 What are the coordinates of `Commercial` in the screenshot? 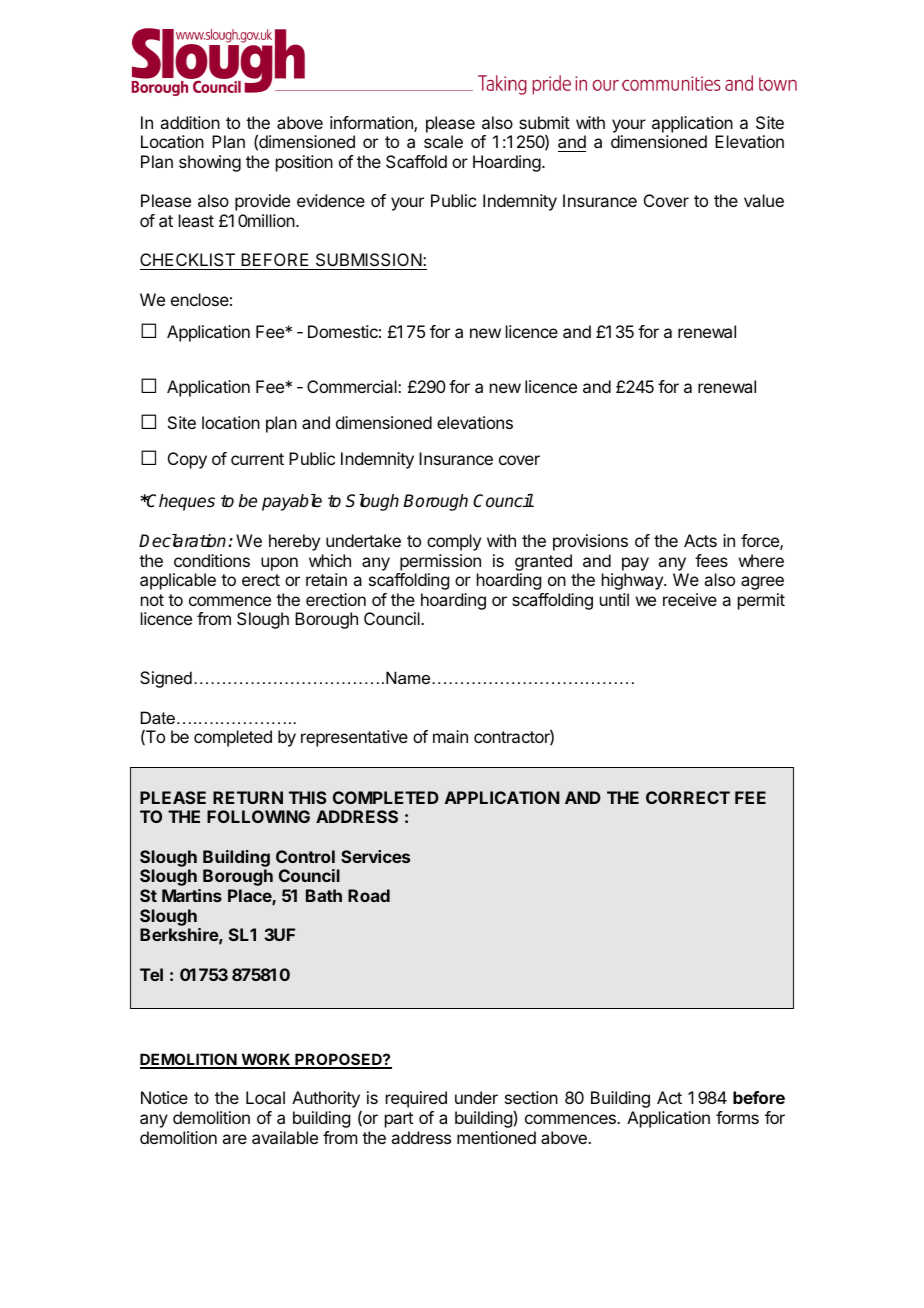 It's located at (353, 386).
